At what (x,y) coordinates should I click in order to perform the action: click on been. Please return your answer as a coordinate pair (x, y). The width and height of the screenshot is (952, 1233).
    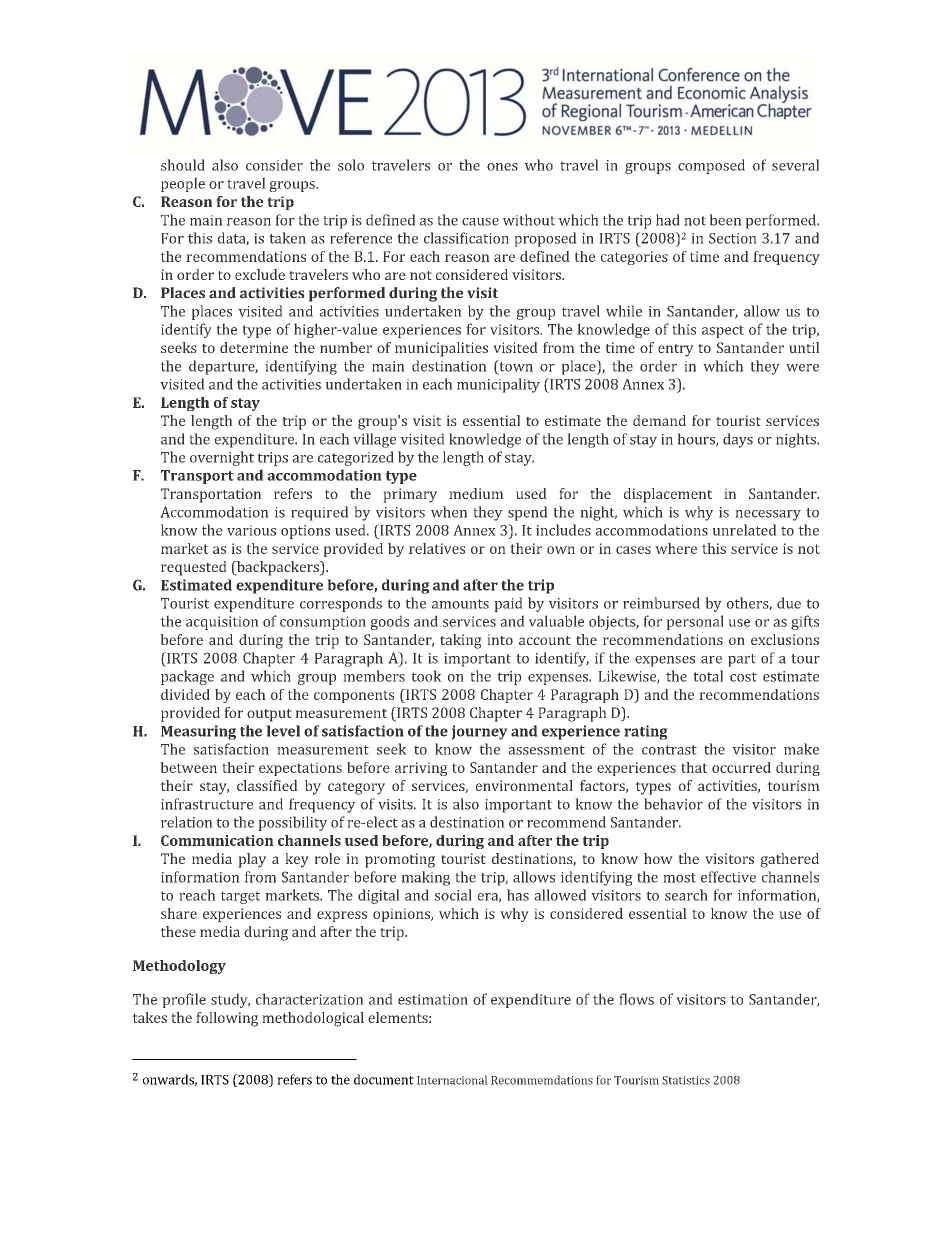
    Looking at the image, I should click on (725, 220).
